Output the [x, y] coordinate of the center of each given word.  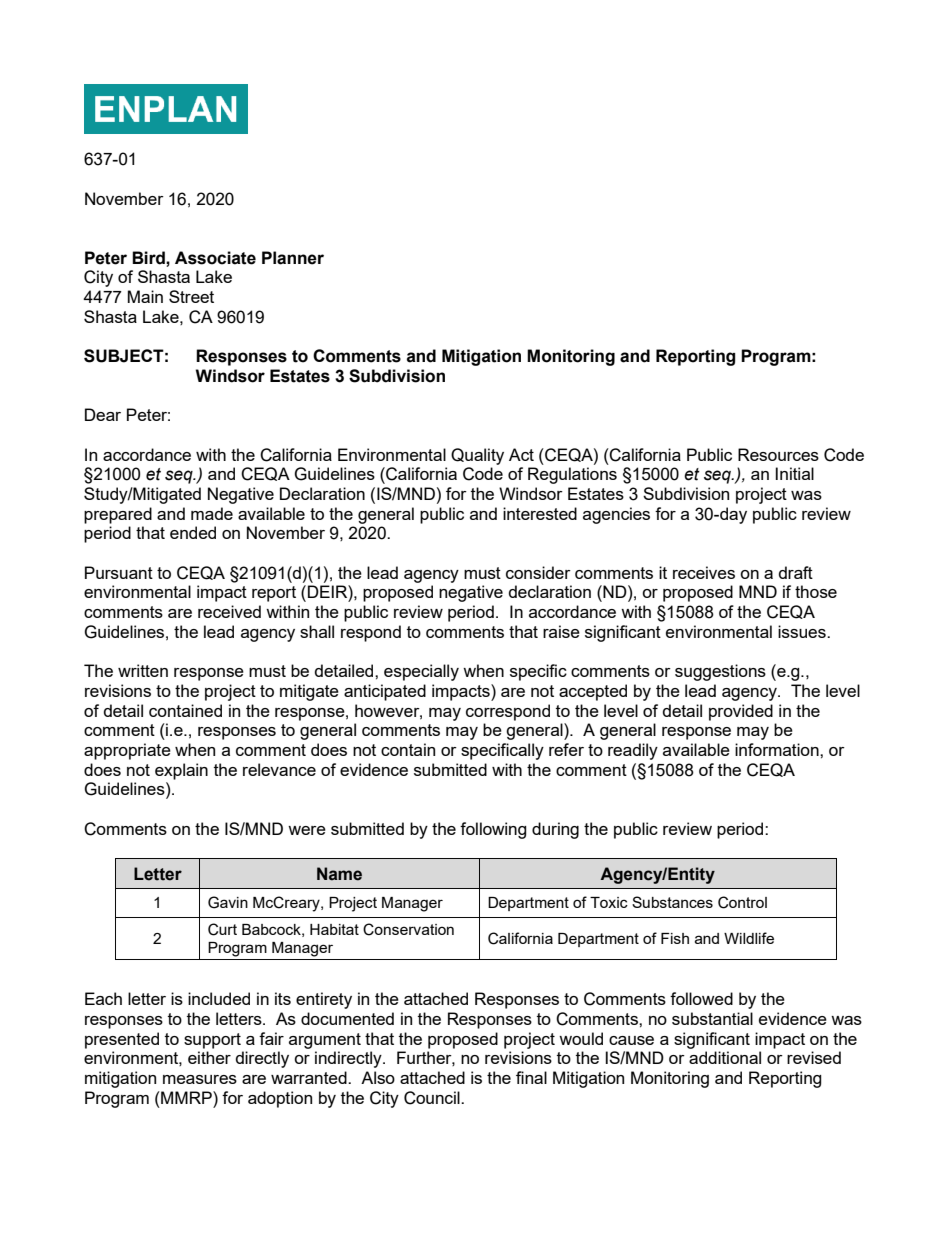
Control [742, 902]
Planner [293, 258]
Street [191, 296]
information [778, 749]
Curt [222, 929]
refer [566, 749]
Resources [778, 454]
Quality [477, 456]
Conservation [408, 929]
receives [704, 572]
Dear [103, 414]
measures [200, 1079]
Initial [795, 473]
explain [181, 771]
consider [538, 572]
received [229, 611]
